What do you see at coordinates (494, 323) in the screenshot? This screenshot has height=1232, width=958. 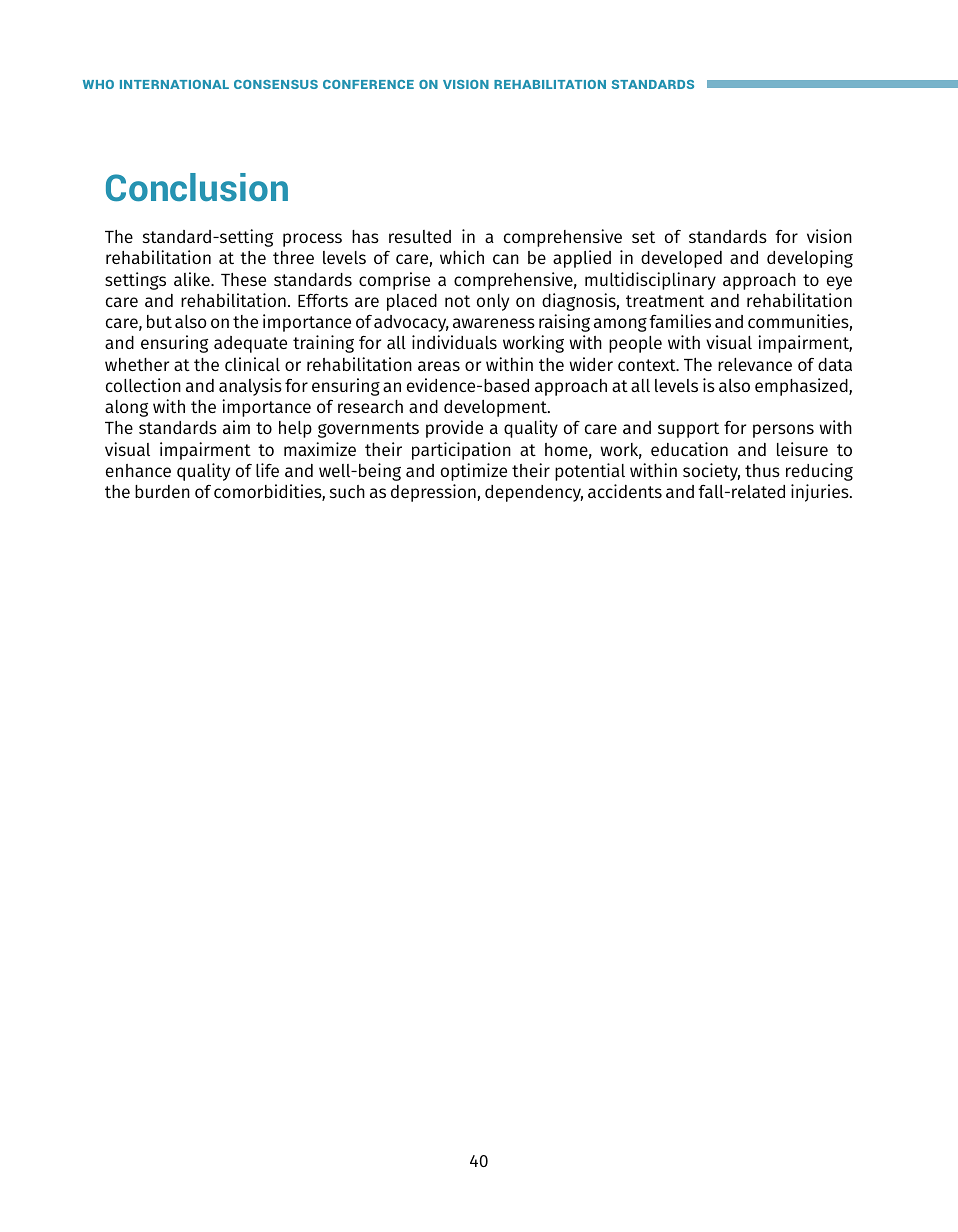 I see `awareness` at bounding box center [494, 323].
